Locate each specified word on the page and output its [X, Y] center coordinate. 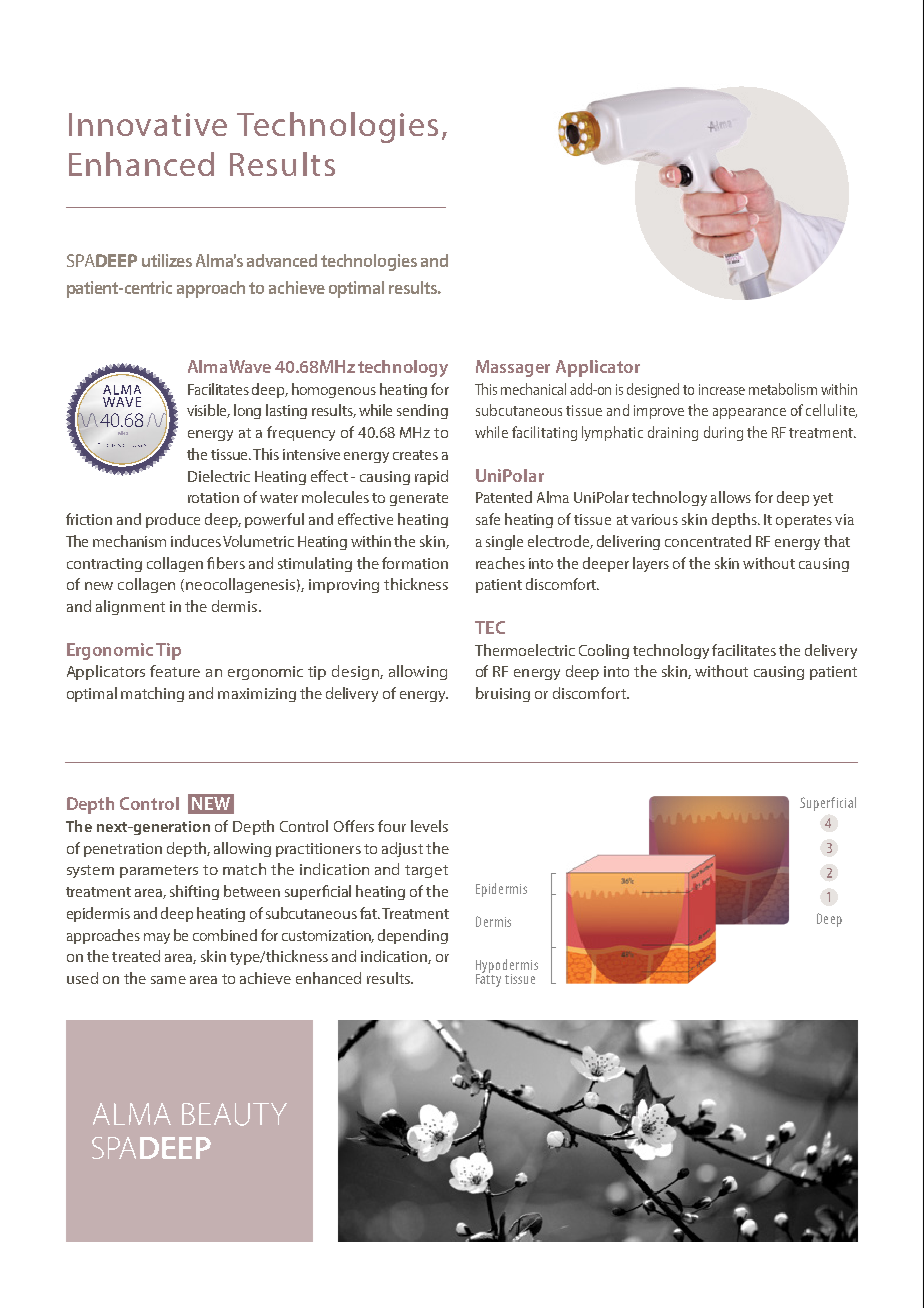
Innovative [148, 124]
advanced [282, 260]
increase [722, 389]
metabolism [783, 389]
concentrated [708, 541]
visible [208, 411]
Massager [513, 368]
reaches [500, 563]
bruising [503, 694]
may [157, 938]
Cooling [604, 651]
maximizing [257, 695]
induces [196, 541]
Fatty [488, 979]
